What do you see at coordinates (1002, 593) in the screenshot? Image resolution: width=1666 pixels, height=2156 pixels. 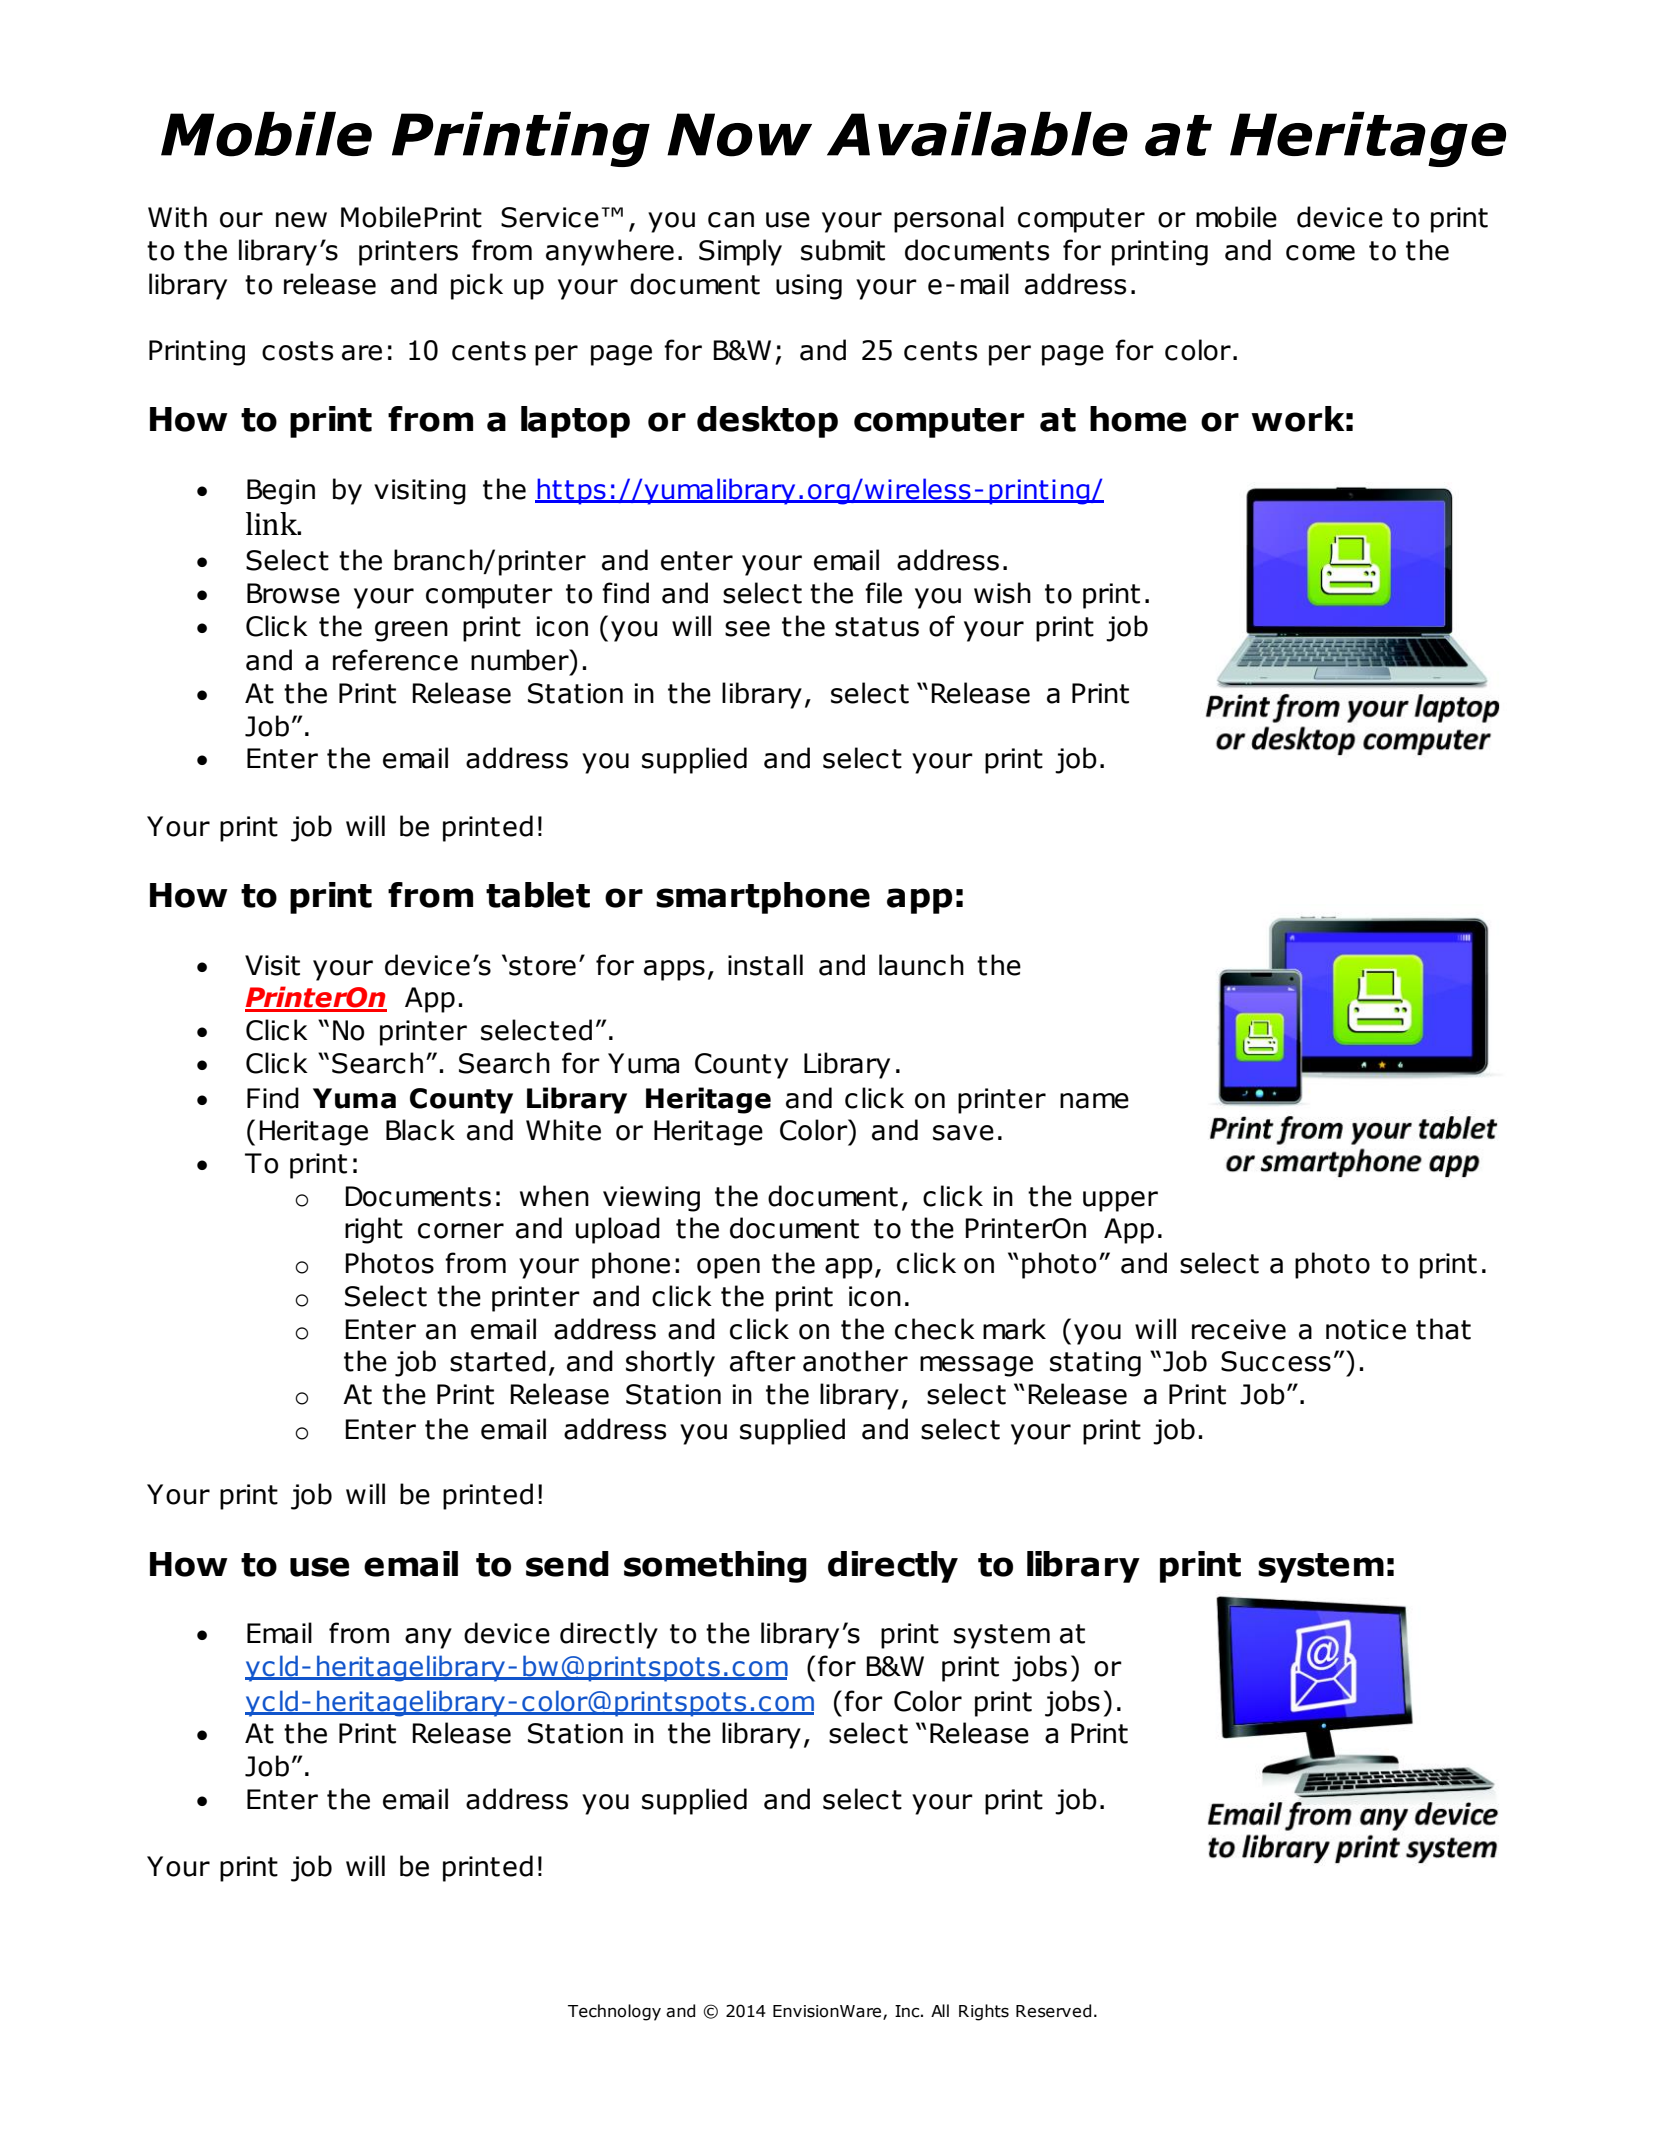 I see `wish` at bounding box center [1002, 593].
